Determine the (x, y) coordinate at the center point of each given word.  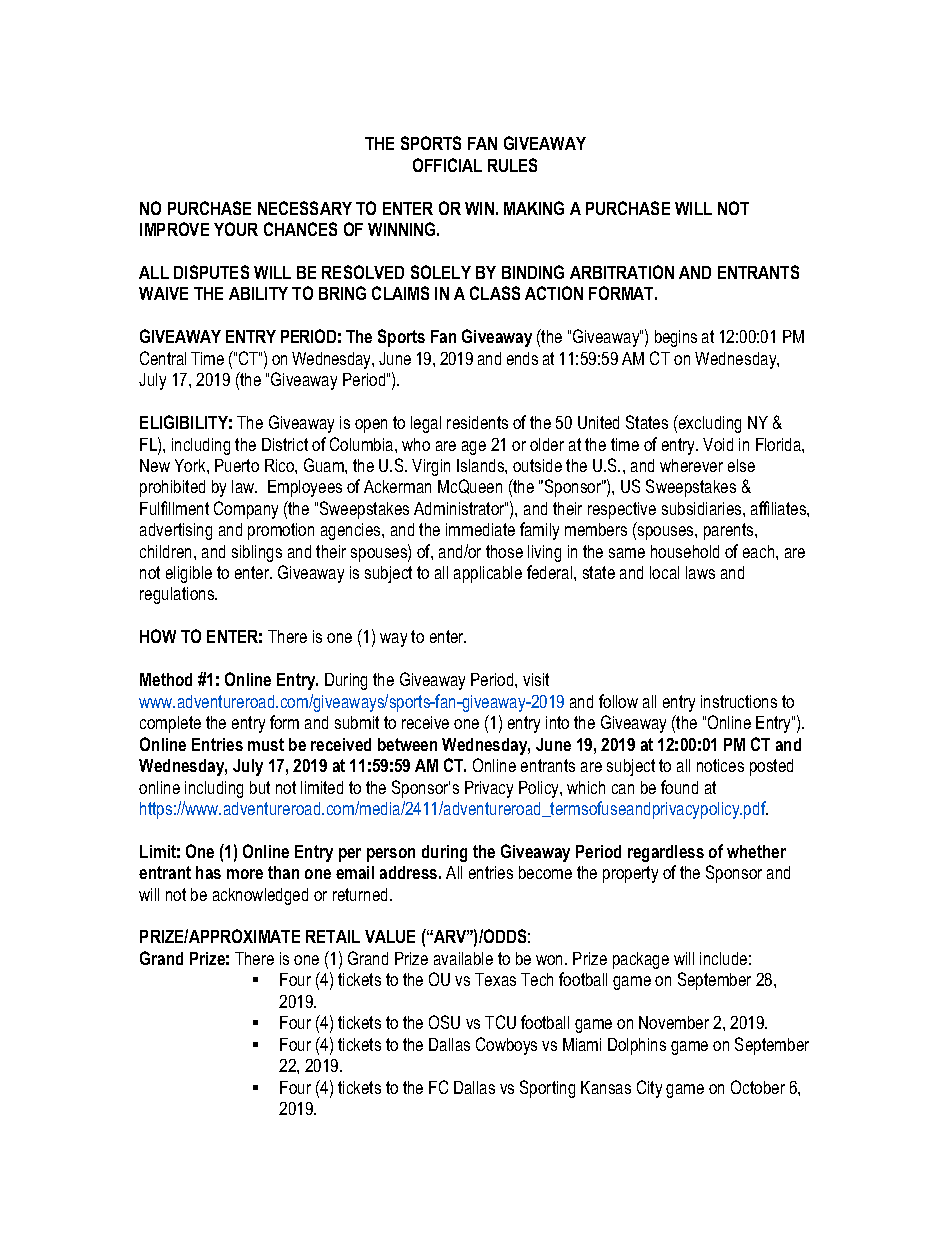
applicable (488, 574)
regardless (666, 853)
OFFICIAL (447, 165)
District (285, 444)
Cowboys (506, 1046)
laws (700, 572)
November (674, 1022)
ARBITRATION (622, 272)
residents (477, 422)
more (245, 874)
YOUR (236, 229)
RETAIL (333, 936)
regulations (178, 595)
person (391, 855)
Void (718, 444)
